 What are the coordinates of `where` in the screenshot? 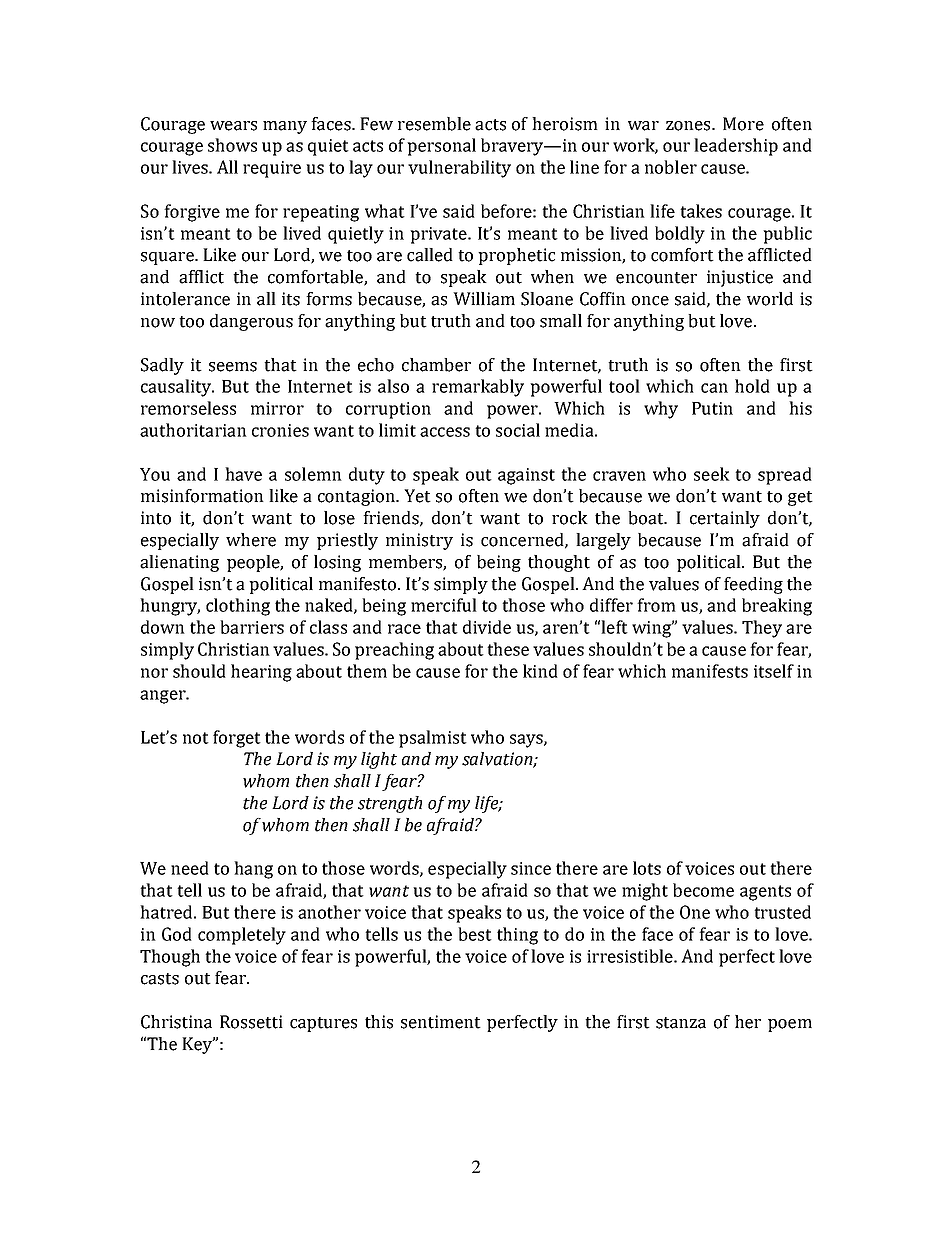 It's located at (251, 540).
